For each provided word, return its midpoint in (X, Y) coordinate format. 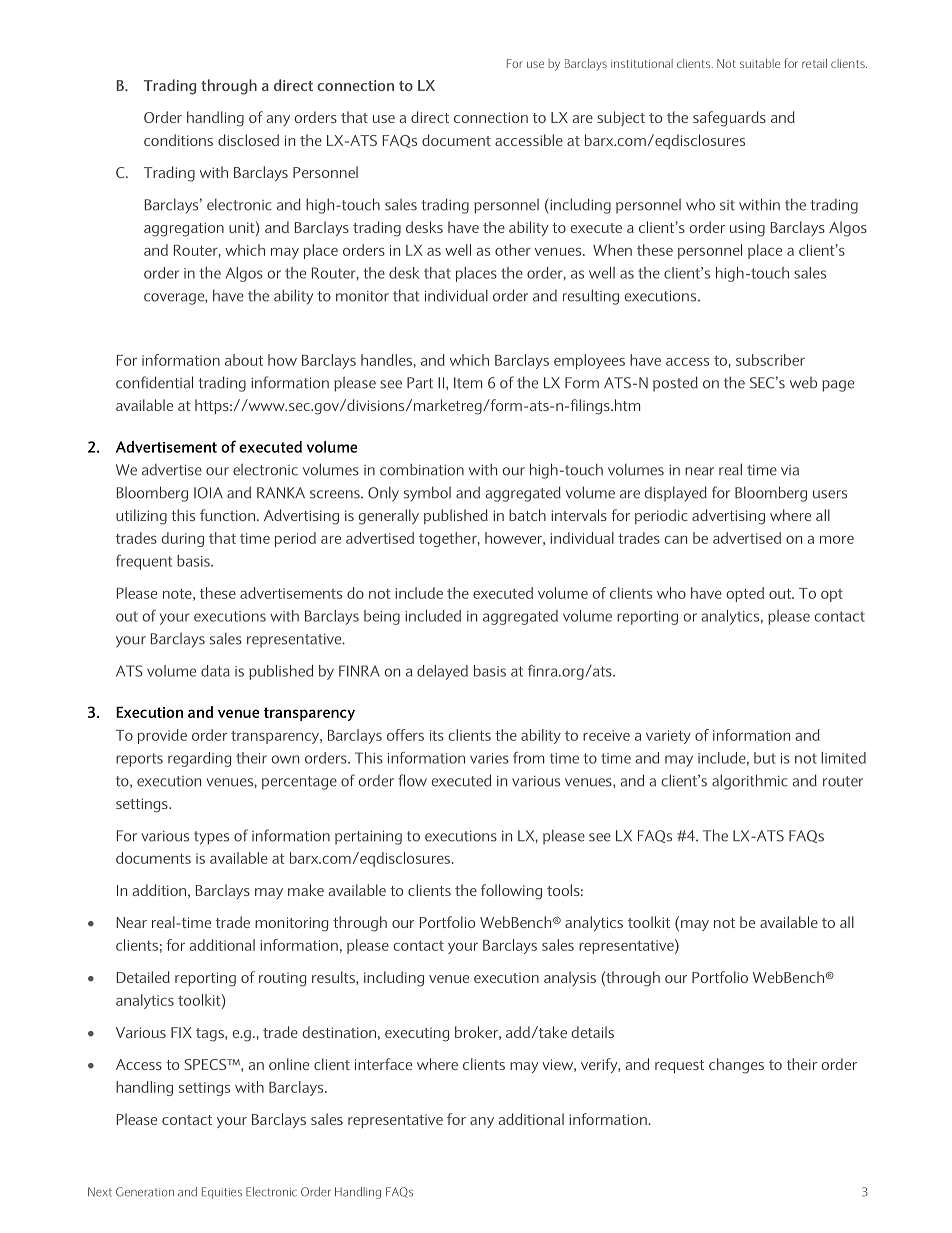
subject (621, 118)
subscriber (770, 360)
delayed (442, 672)
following (511, 892)
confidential (154, 382)
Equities (222, 1193)
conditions (178, 140)
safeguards (729, 119)
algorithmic (750, 782)
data (215, 671)
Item (468, 383)
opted (745, 594)
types (211, 838)
